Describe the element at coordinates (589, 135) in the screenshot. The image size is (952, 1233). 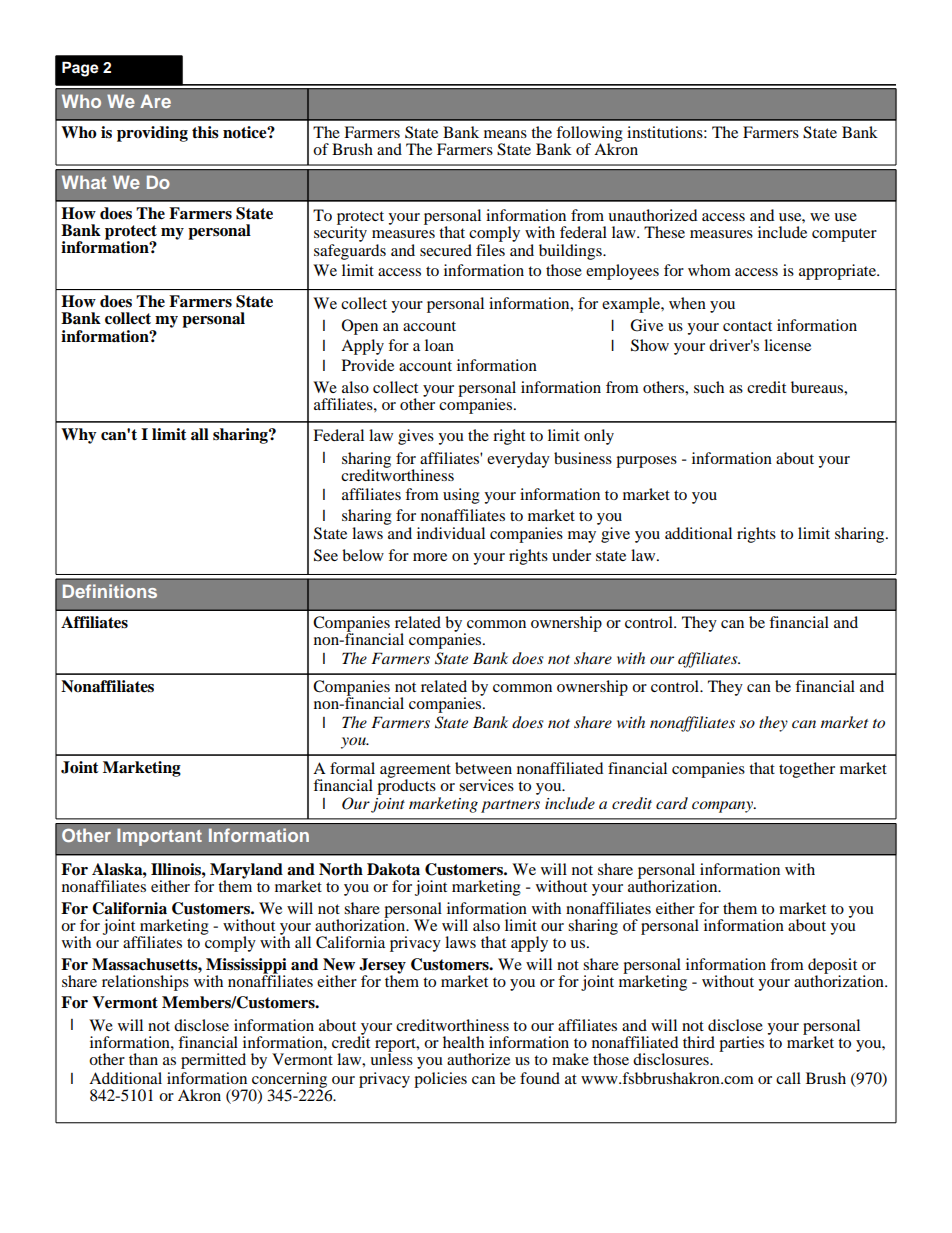
I see `following` at that location.
